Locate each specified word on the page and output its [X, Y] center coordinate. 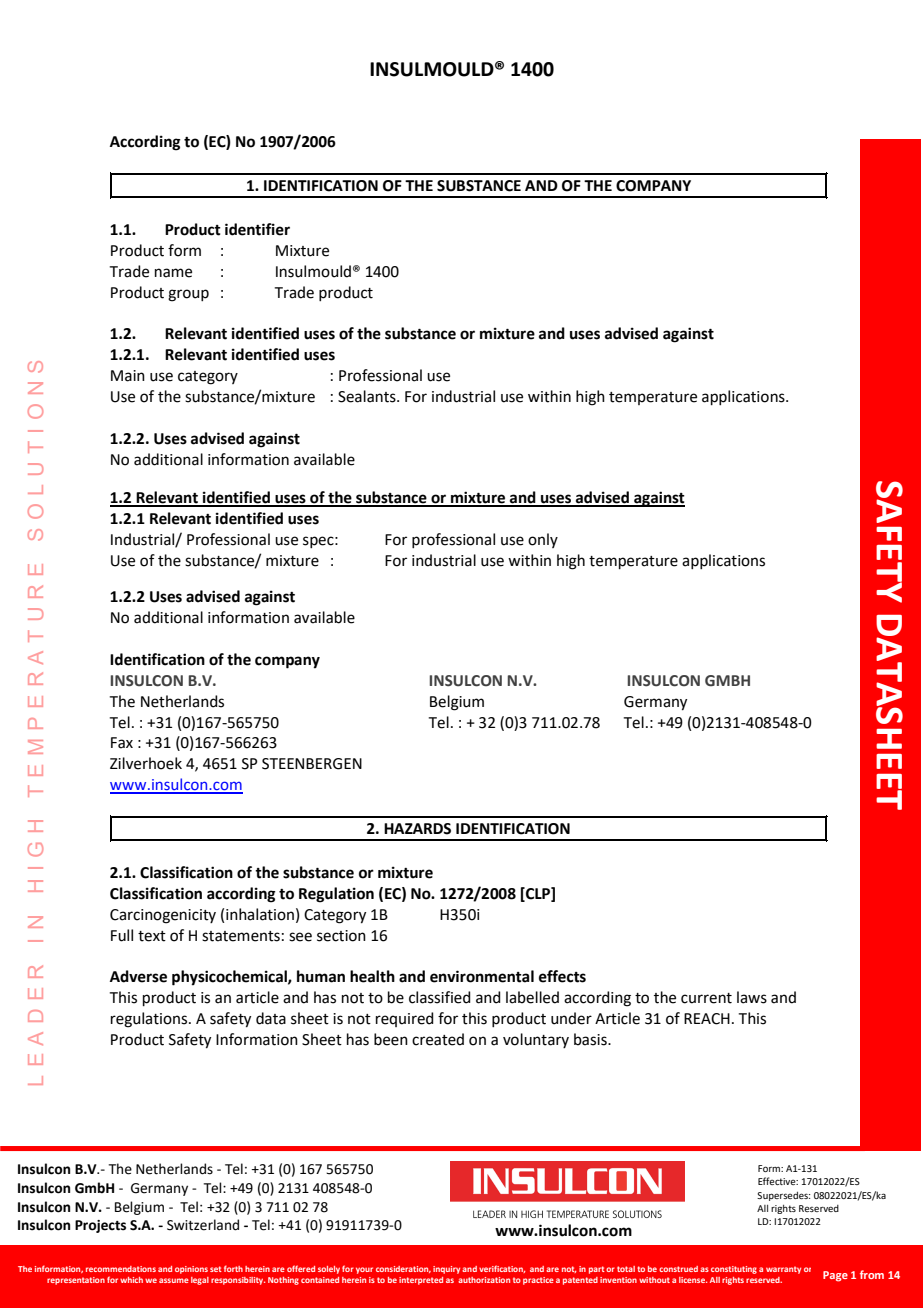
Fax [122, 743]
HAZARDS [417, 829]
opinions [191, 1270]
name [173, 273]
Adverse [138, 976]
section [341, 936]
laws [752, 997]
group [188, 295]
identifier [257, 229]
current [706, 998]
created [438, 1039]
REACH [707, 1019]
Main [128, 376]
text [152, 936]
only [543, 540]
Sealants [368, 396]
